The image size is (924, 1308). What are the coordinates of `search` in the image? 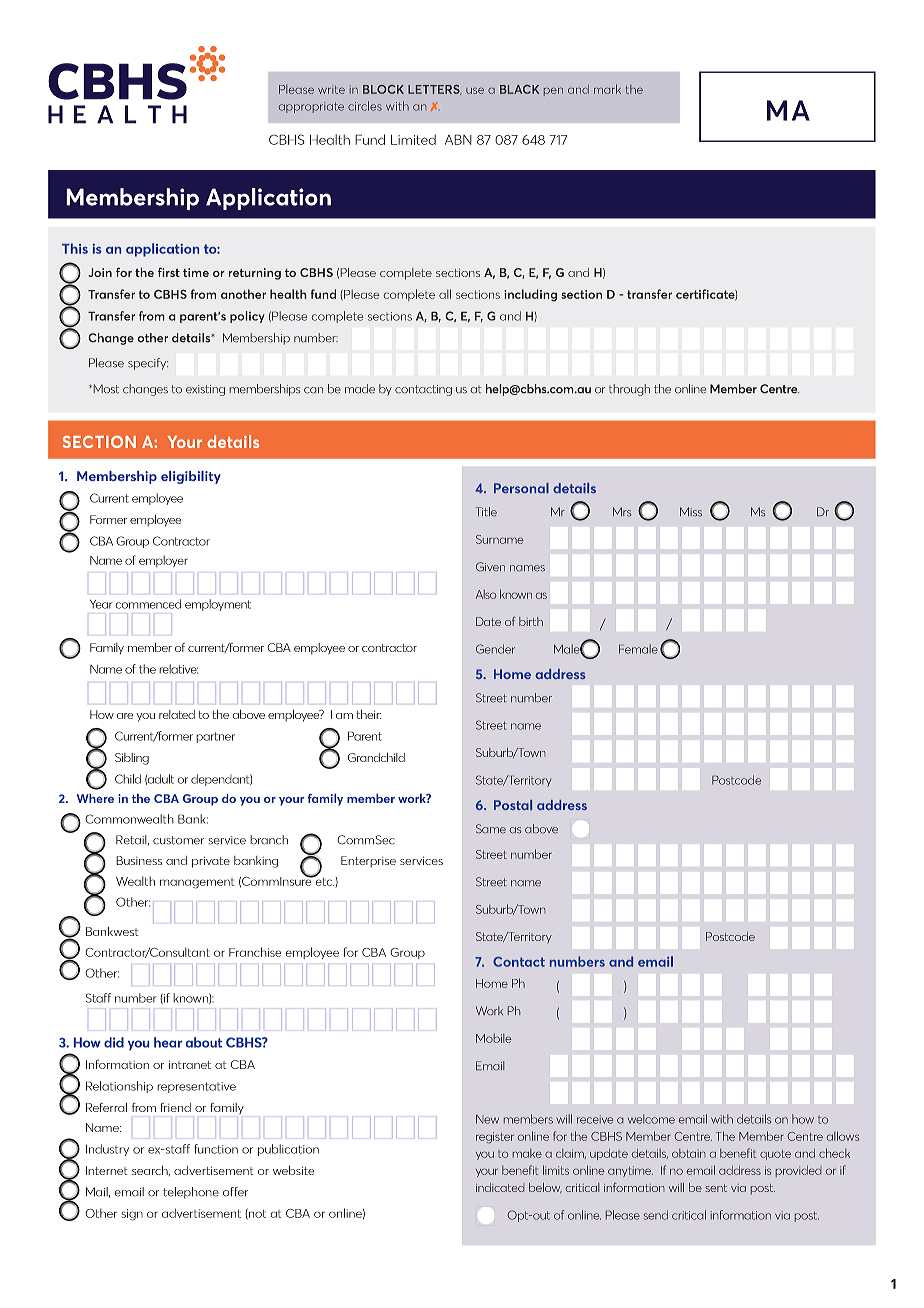 It's located at (151, 1171).
